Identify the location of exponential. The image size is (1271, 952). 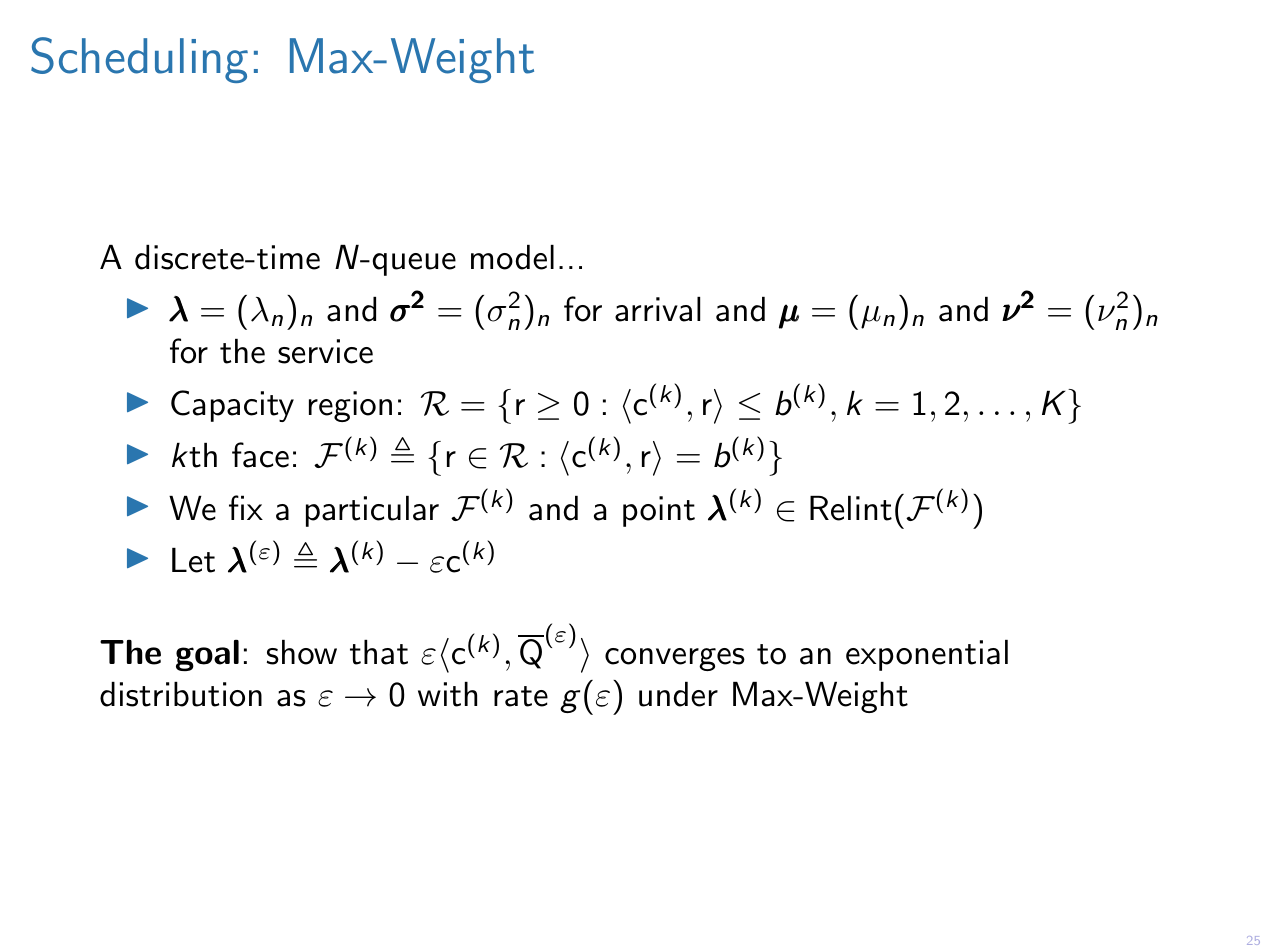
(927, 655).
